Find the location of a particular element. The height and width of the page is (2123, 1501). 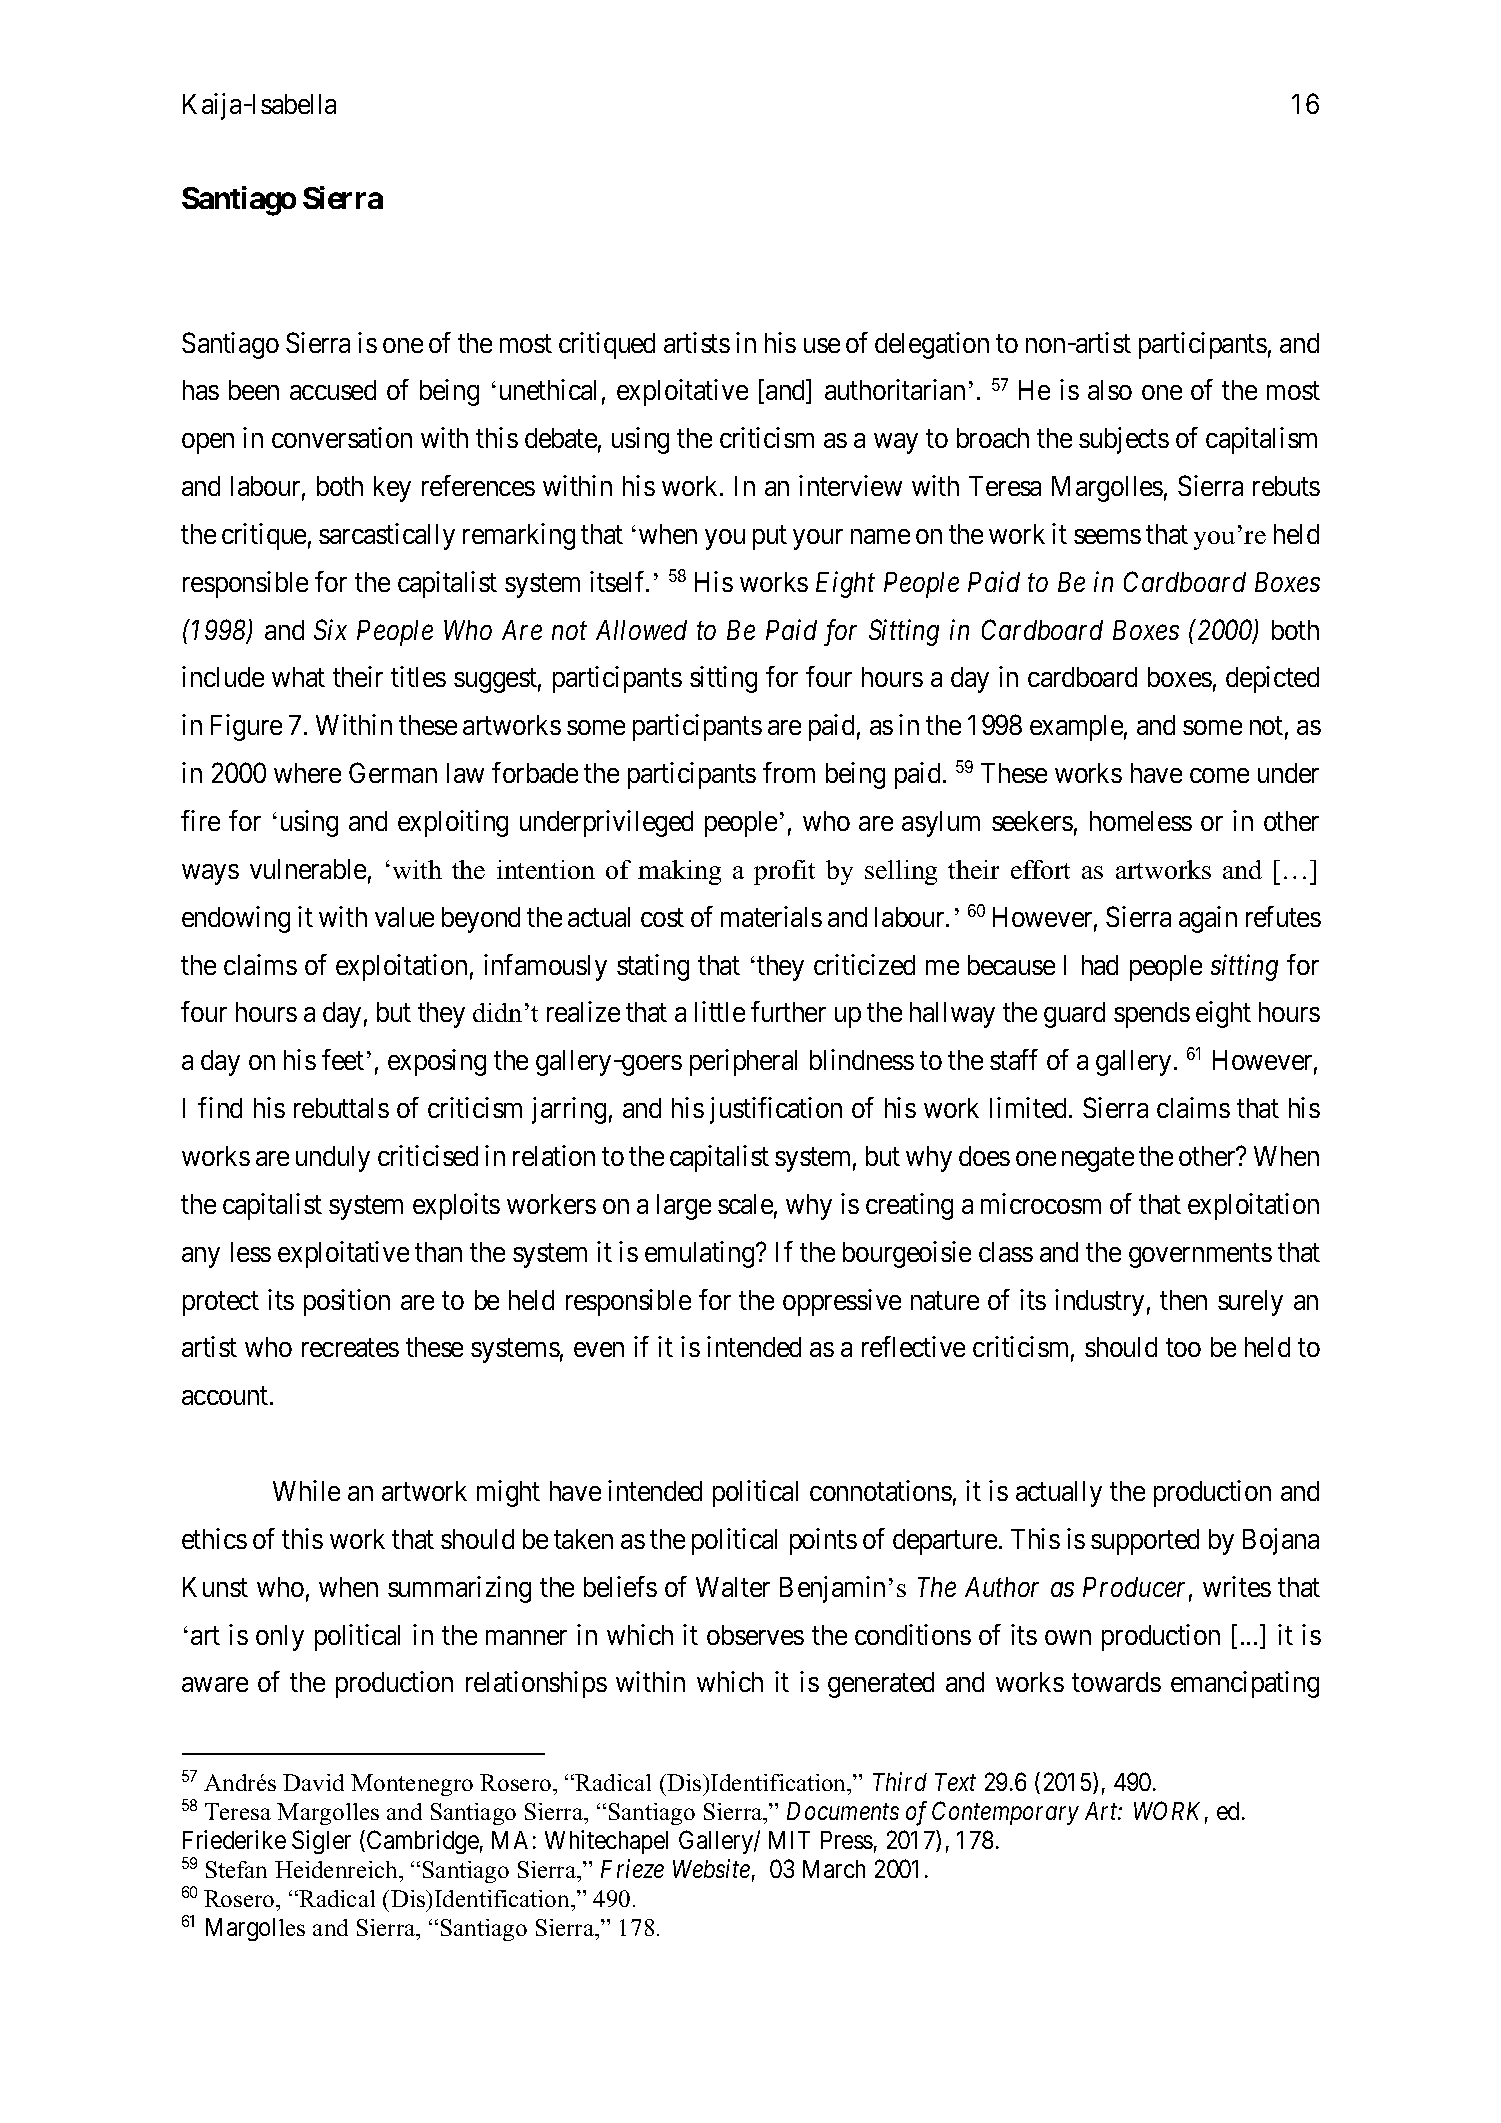

also is located at coordinates (1110, 390).
